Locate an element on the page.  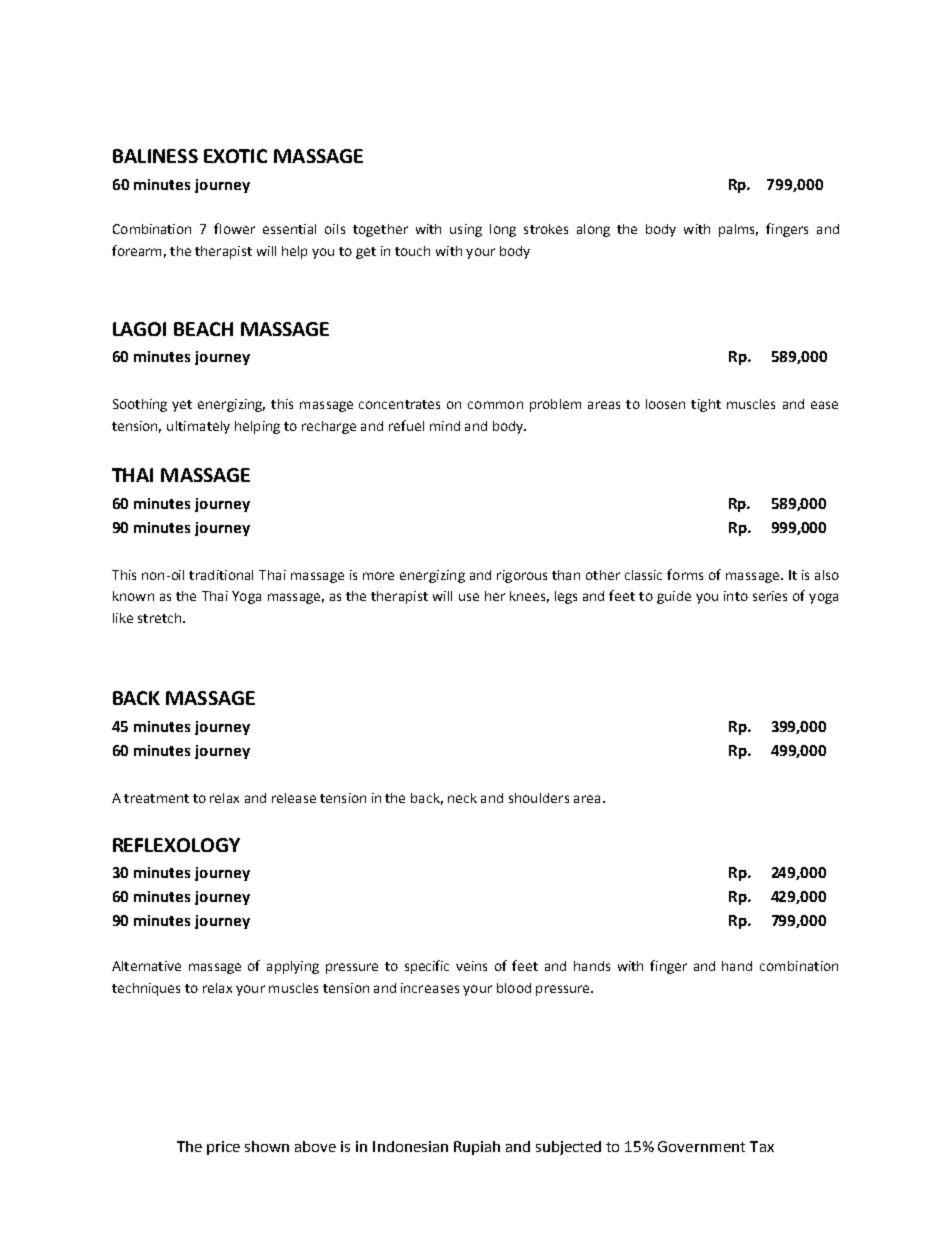
mind is located at coordinates (445, 426).
